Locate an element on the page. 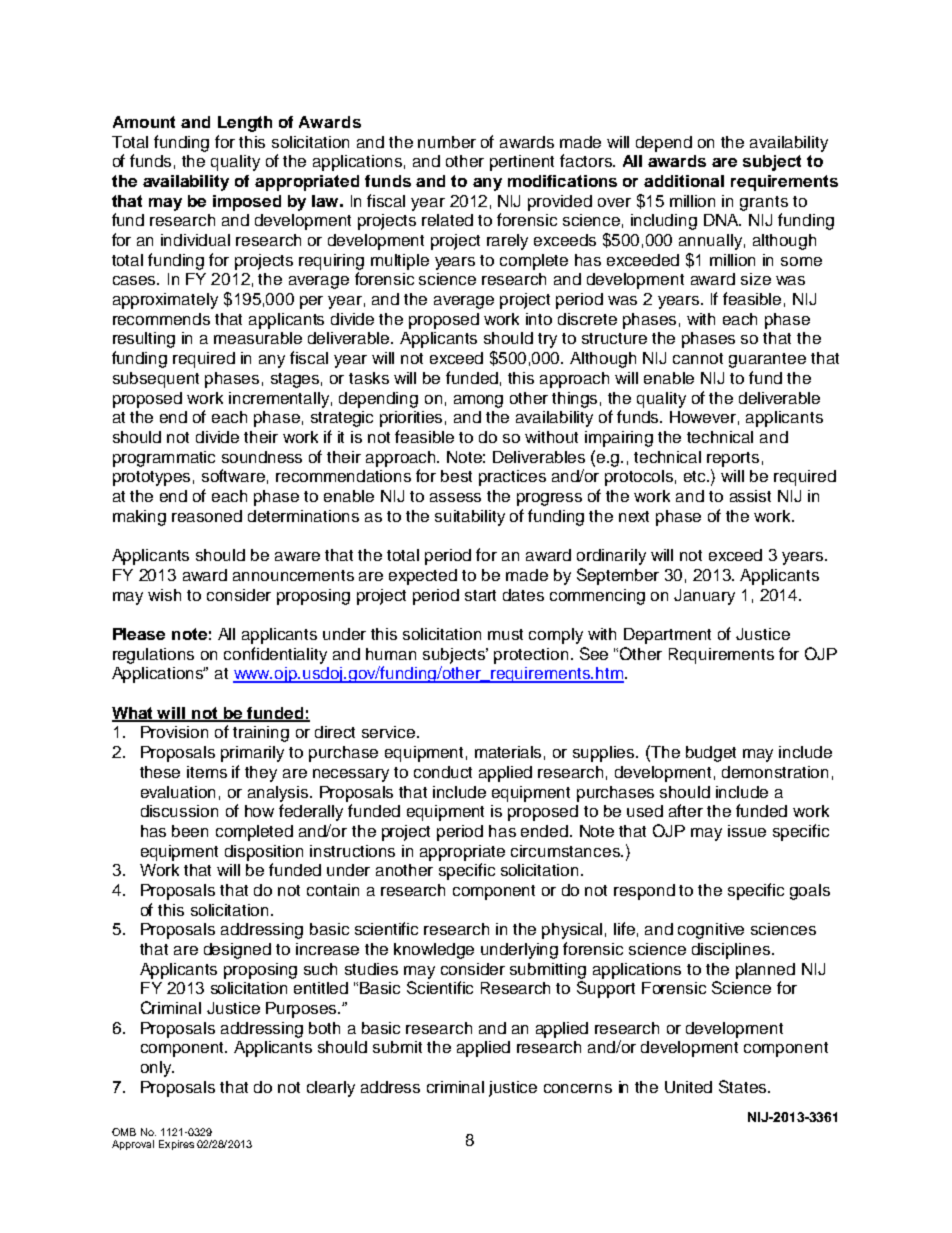 The image size is (952, 1233). Expires is located at coordinates (176, 1145).
